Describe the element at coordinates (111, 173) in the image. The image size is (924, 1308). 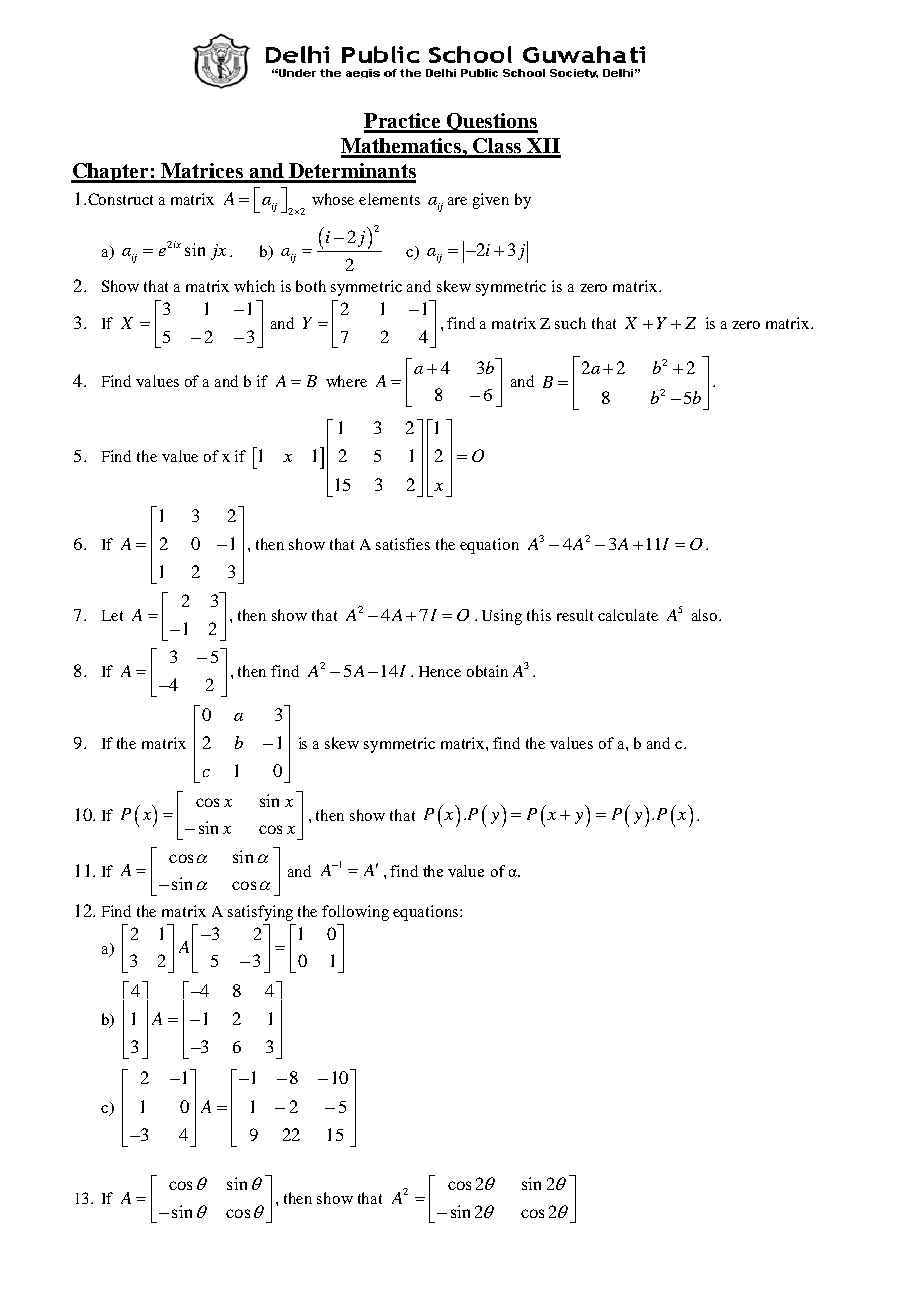
I see `Chapter` at that location.
